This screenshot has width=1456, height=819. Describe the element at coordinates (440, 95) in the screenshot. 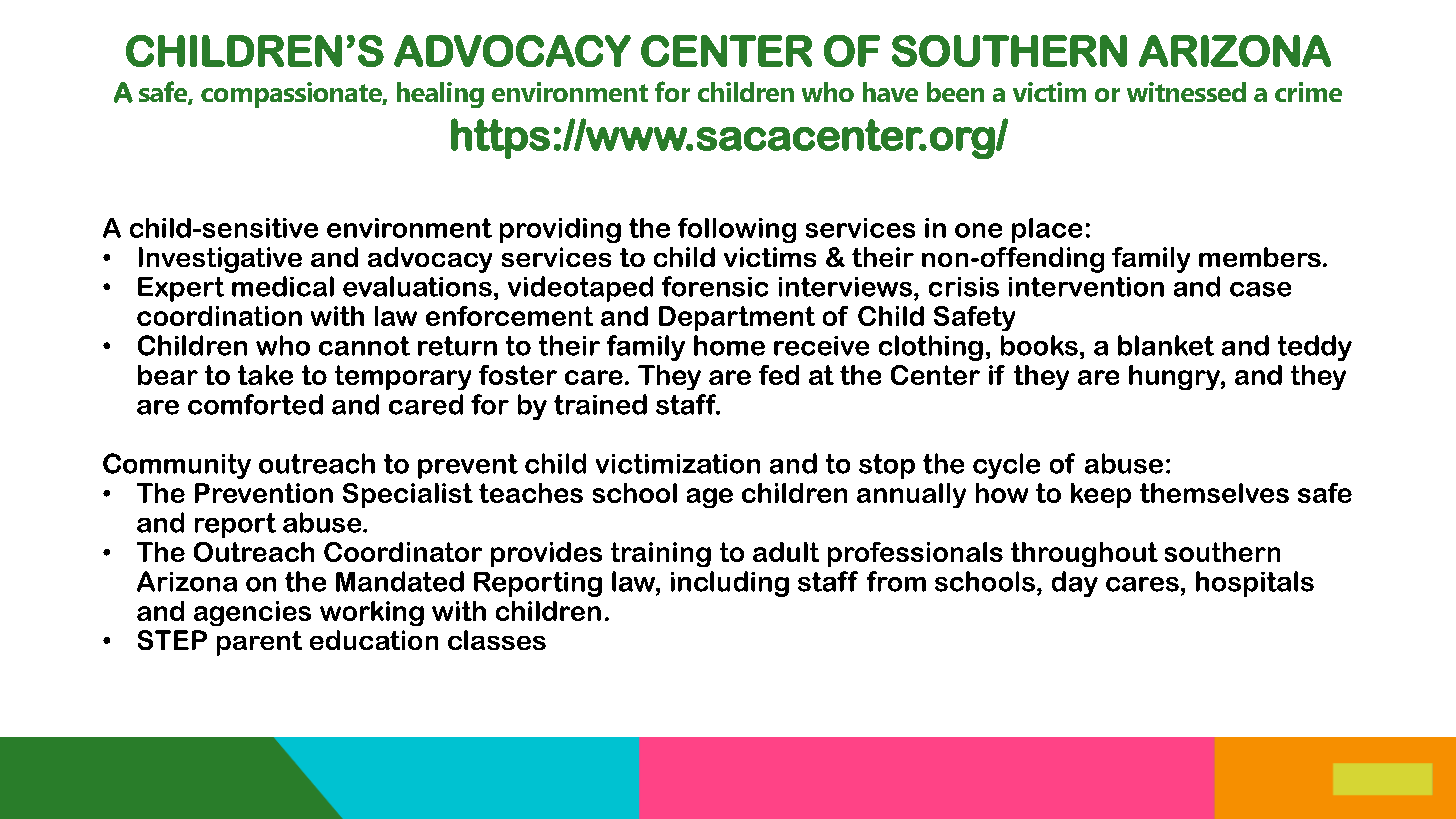

I see `healing` at that location.
